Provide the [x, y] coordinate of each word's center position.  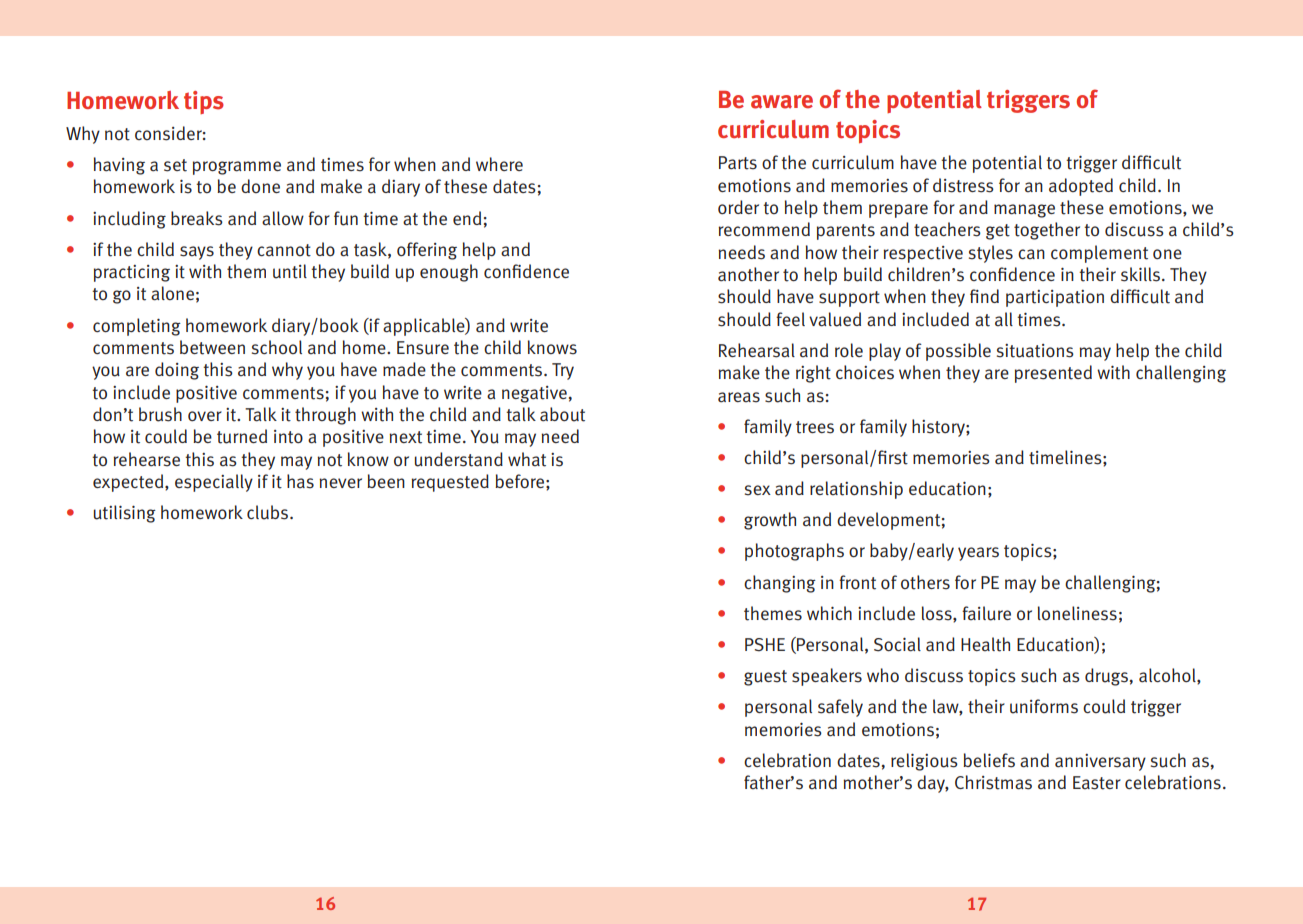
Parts [738, 163]
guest [765, 678]
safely [840, 708]
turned [242, 436]
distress [963, 185]
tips [204, 102]
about [562, 414]
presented [1053, 374]
